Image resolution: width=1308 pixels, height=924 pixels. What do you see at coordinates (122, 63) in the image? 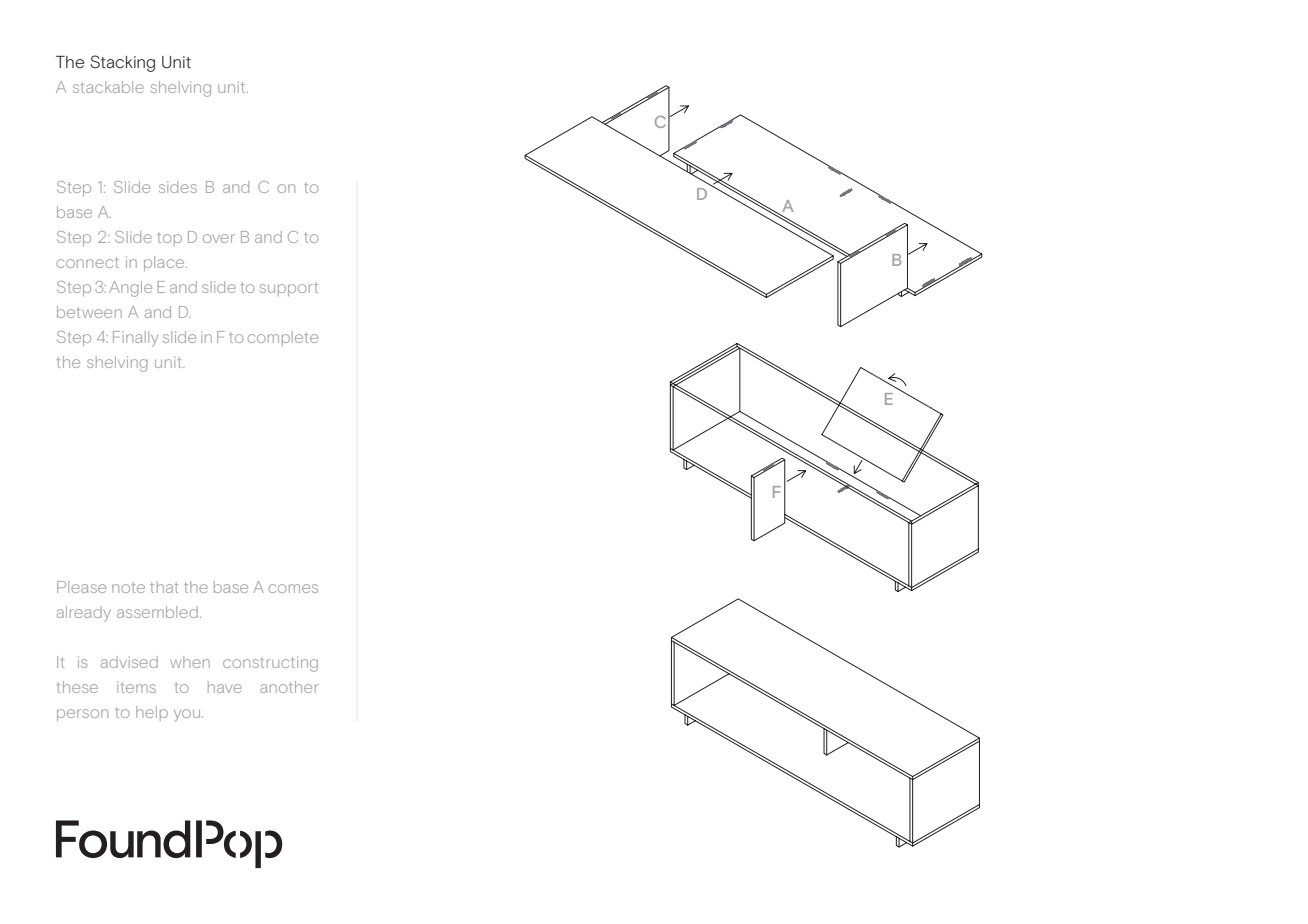
I see `Stacking` at bounding box center [122, 63].
